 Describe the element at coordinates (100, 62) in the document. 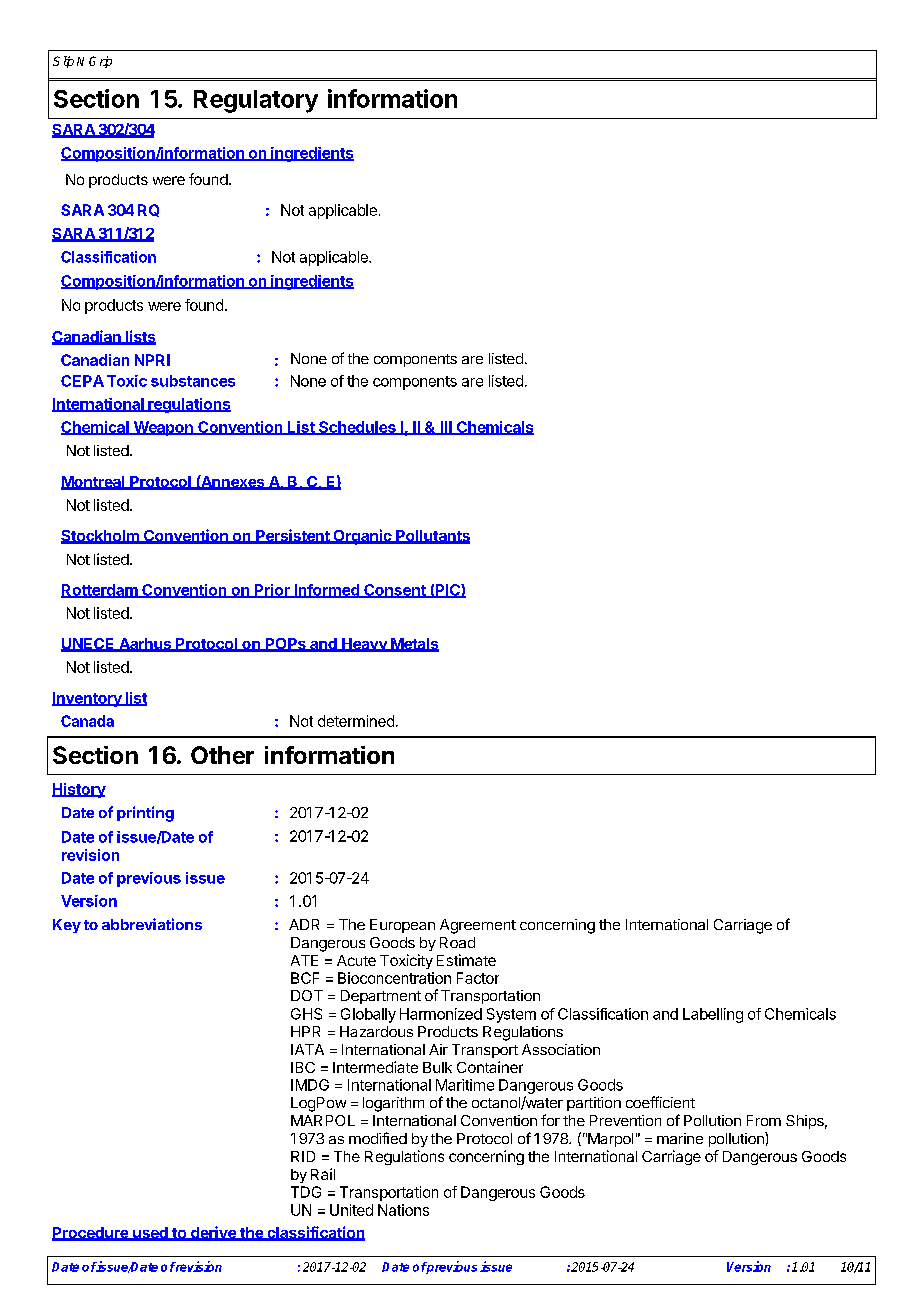

I see `Grip` at that location.
